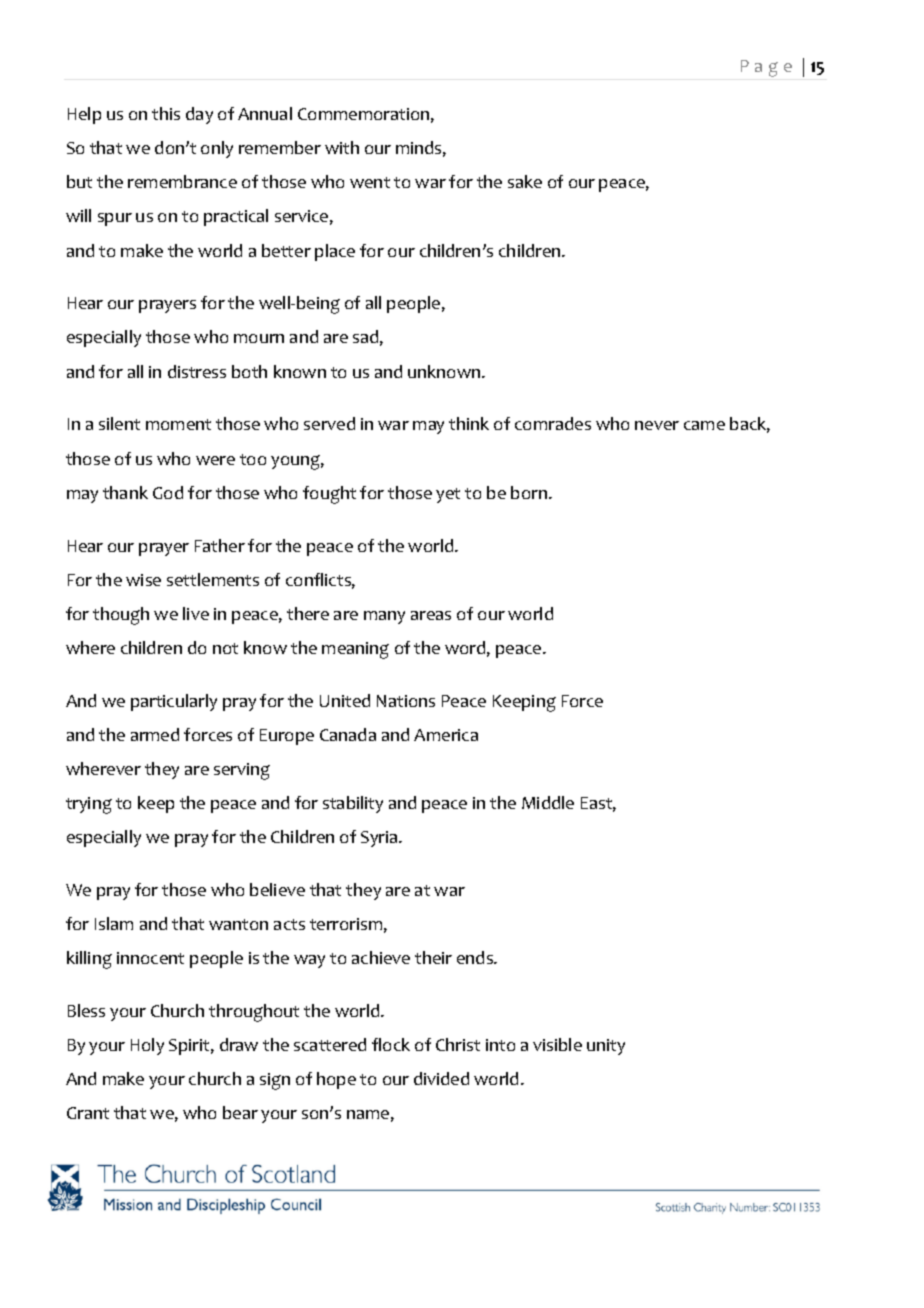  Describe the element at coordinates (548, 802) in the screenshot. I see `Middle` at that location.
